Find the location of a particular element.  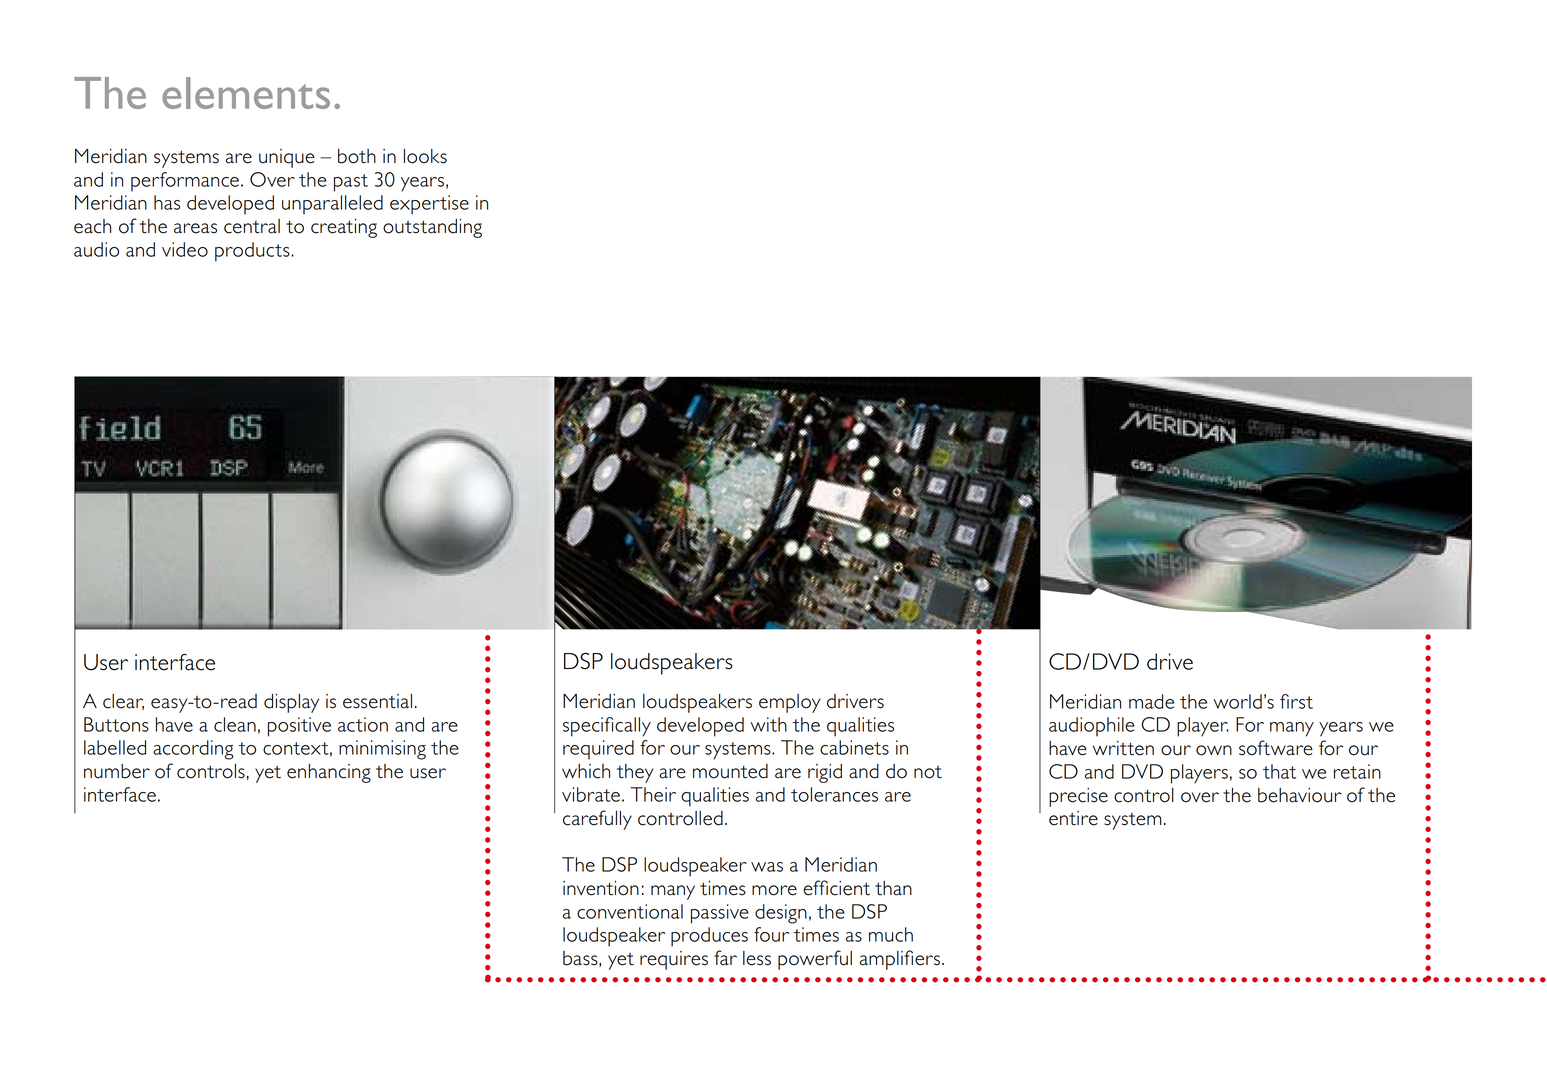

elements is located at coordinates (246, 93).
